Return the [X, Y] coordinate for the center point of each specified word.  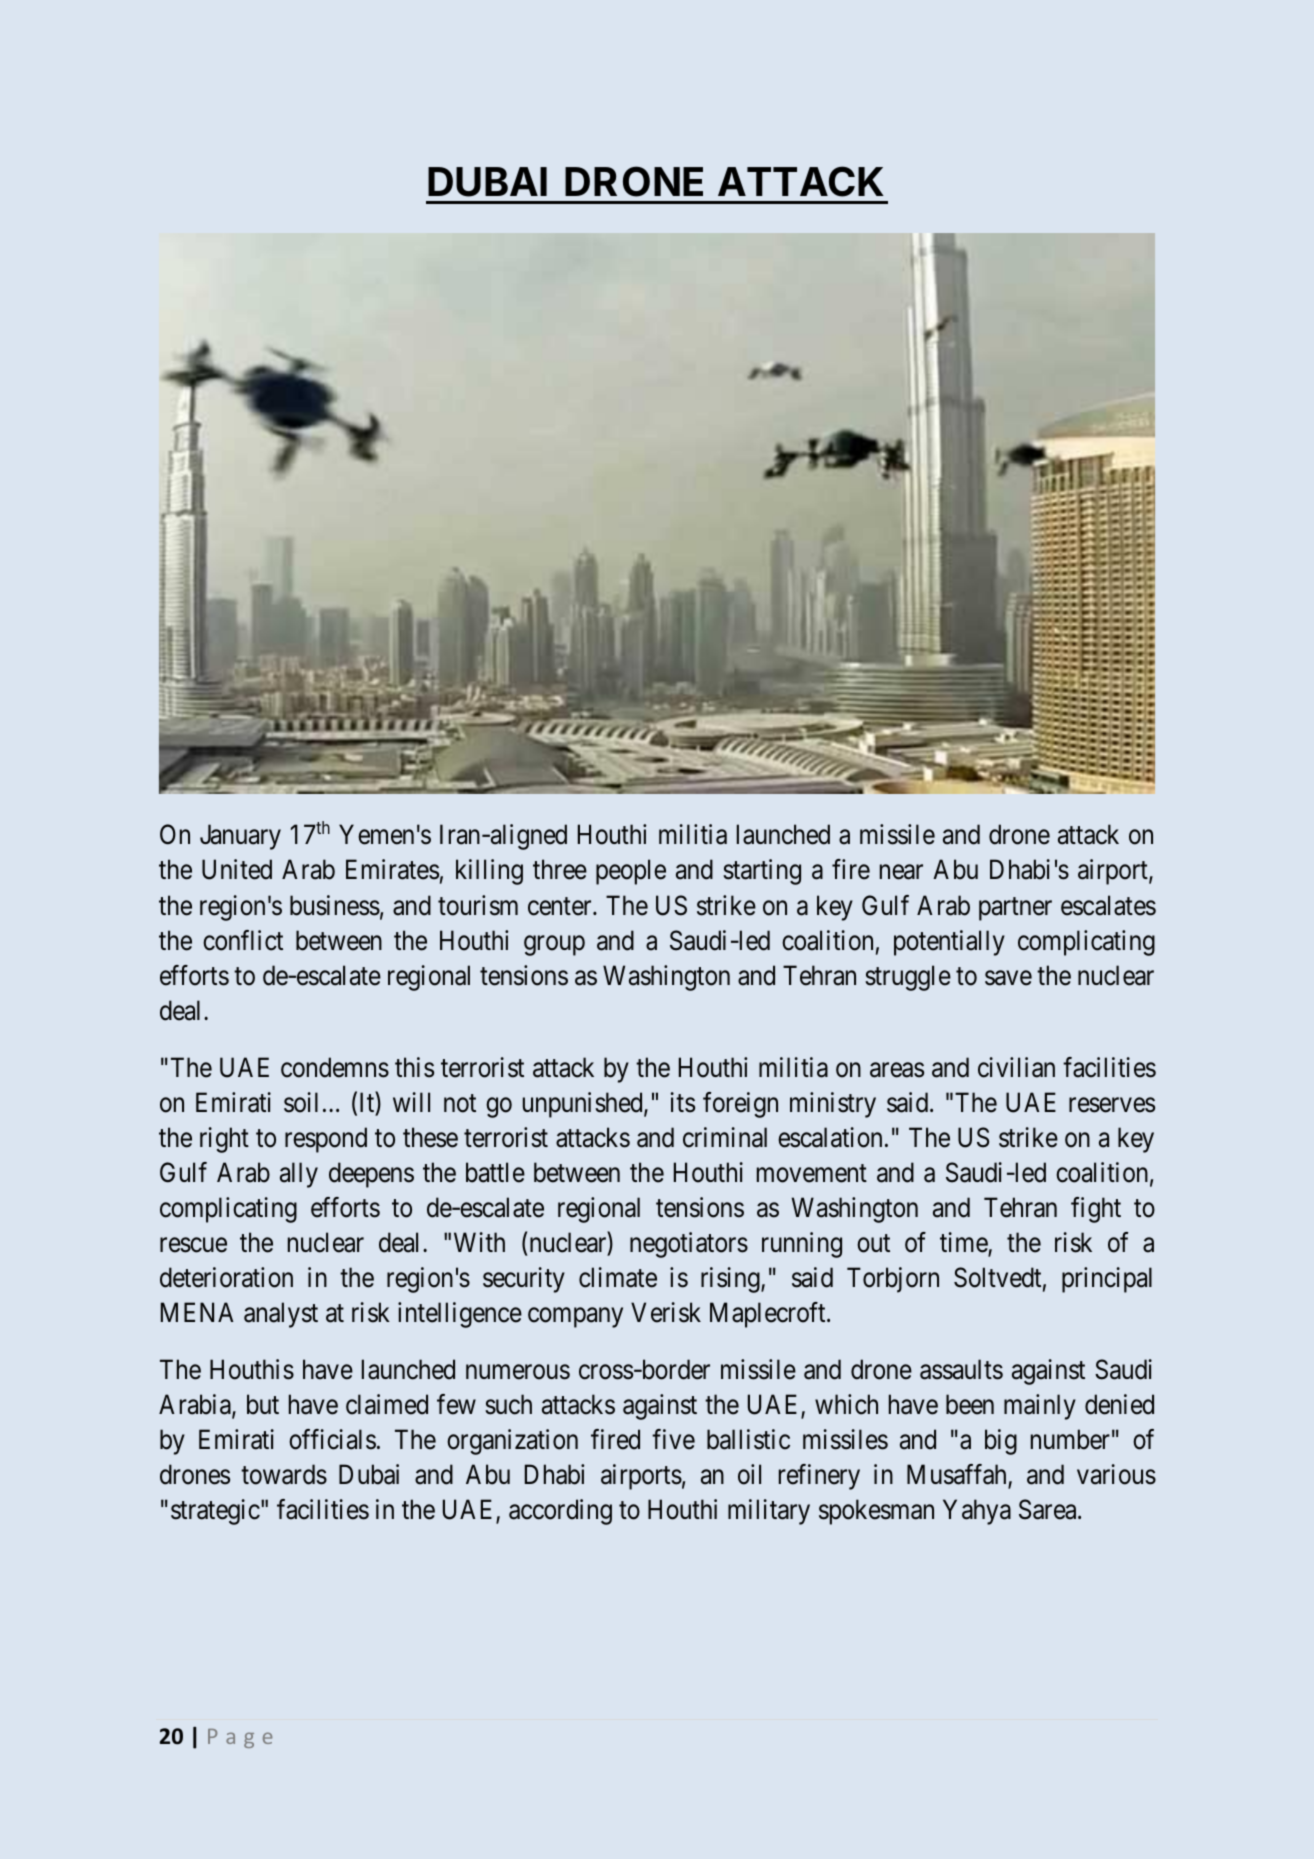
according [560, 1512]
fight [1096, 1210]
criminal [725, 1137]
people [631, 872]
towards [284, 1474]
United [237, 869]
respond [326, 1140]
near [901, 872]
